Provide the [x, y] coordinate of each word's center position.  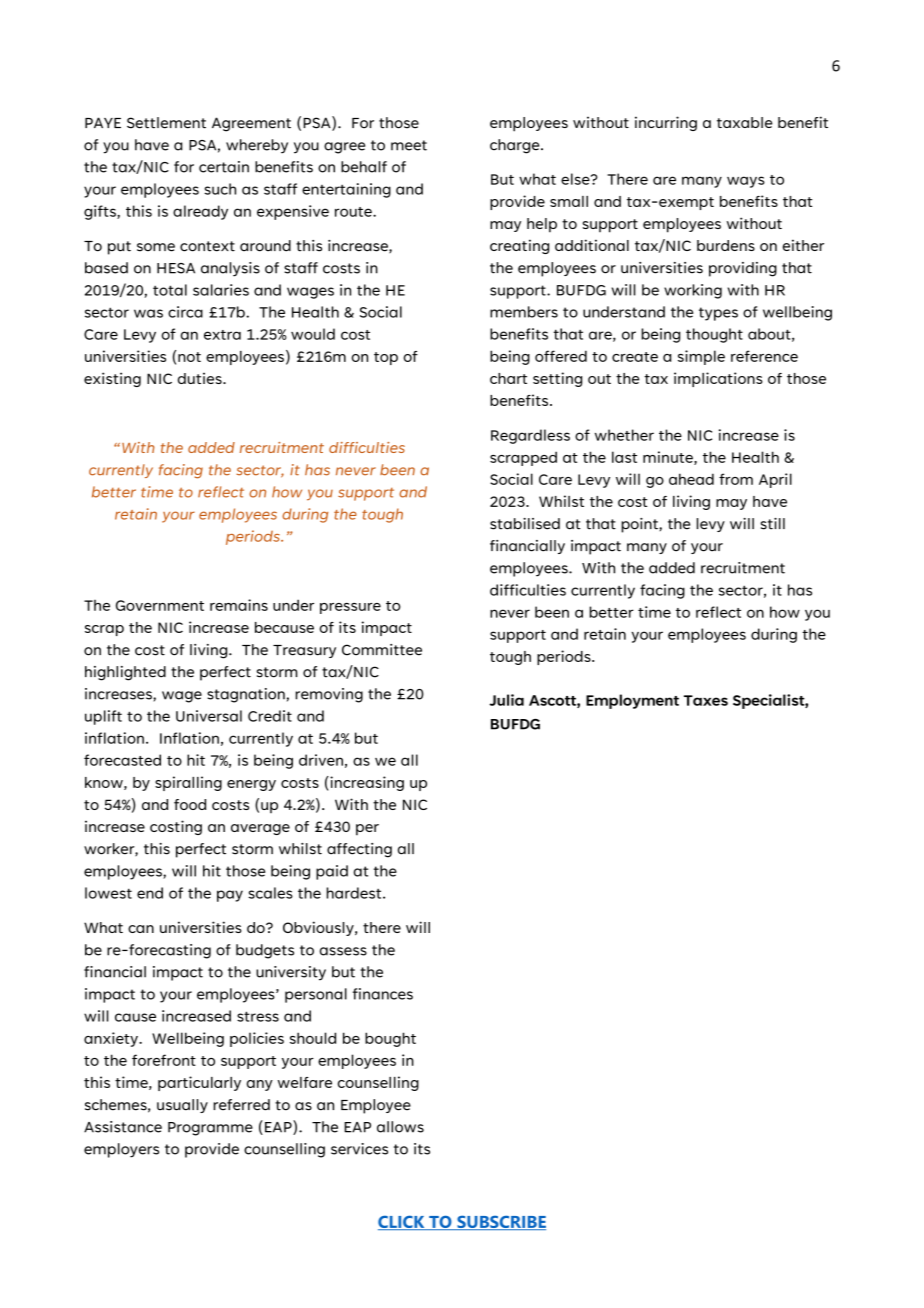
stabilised [525, 524]
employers [121, 1150]
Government [160, 605]
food [190, 804]
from [736, 479]
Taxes [706, 700]
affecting [359, 850]
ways [746, 182]
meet [409, 145]
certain [224, 167]
